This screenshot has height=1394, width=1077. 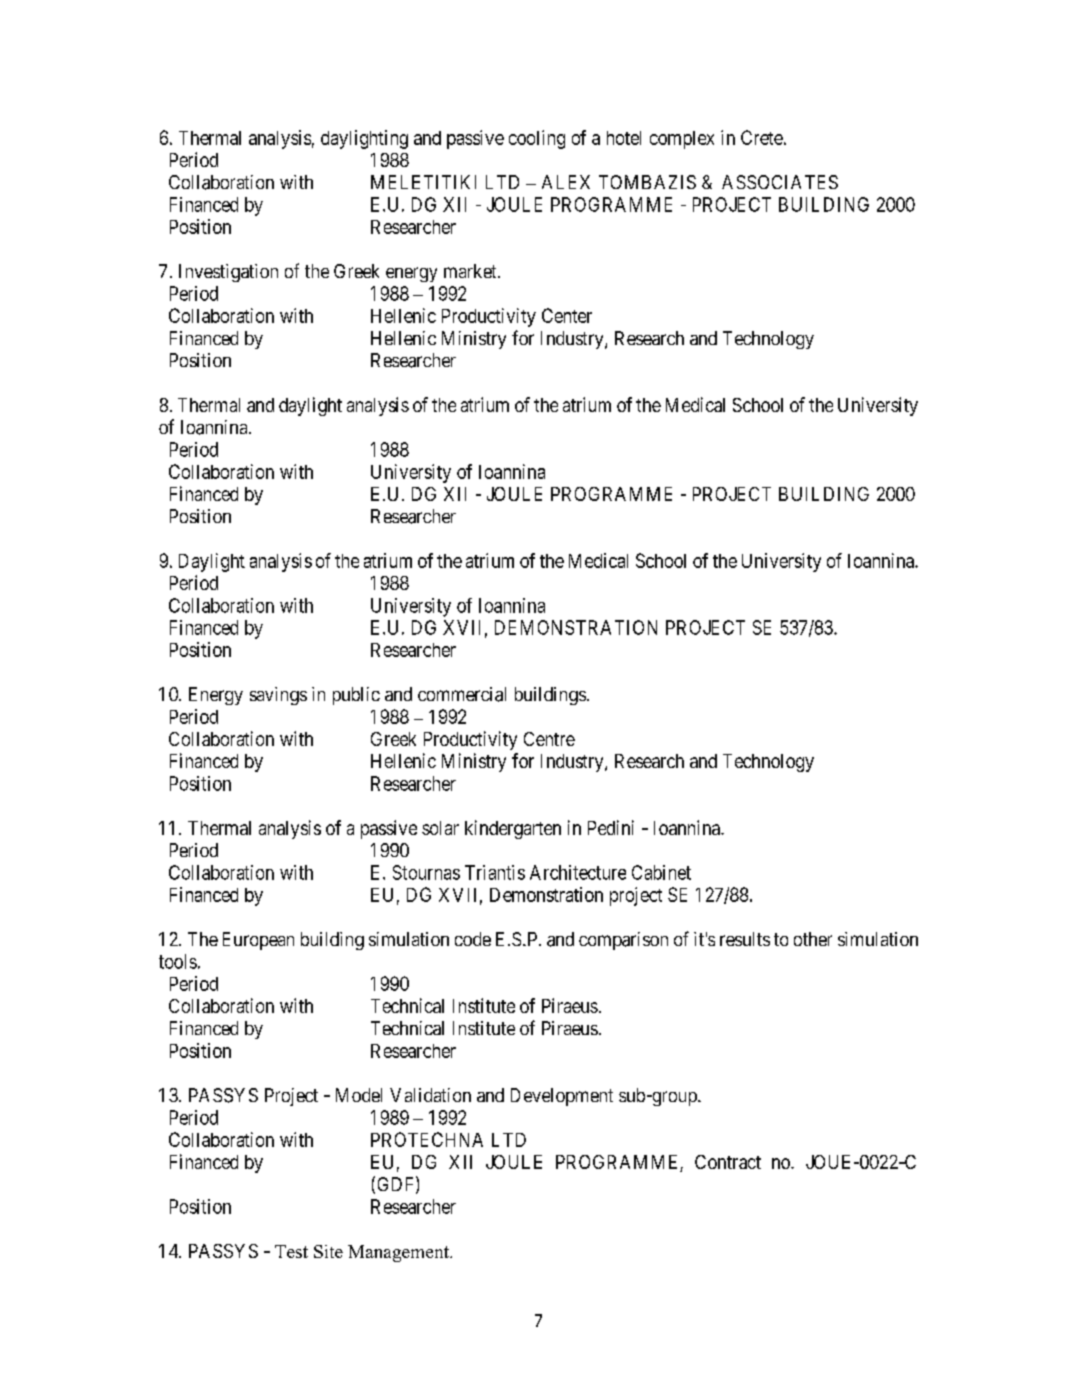 What do you see at coordinates (813, 939) in the screenshot?
I see `other` at bounding box center [813, 939].
